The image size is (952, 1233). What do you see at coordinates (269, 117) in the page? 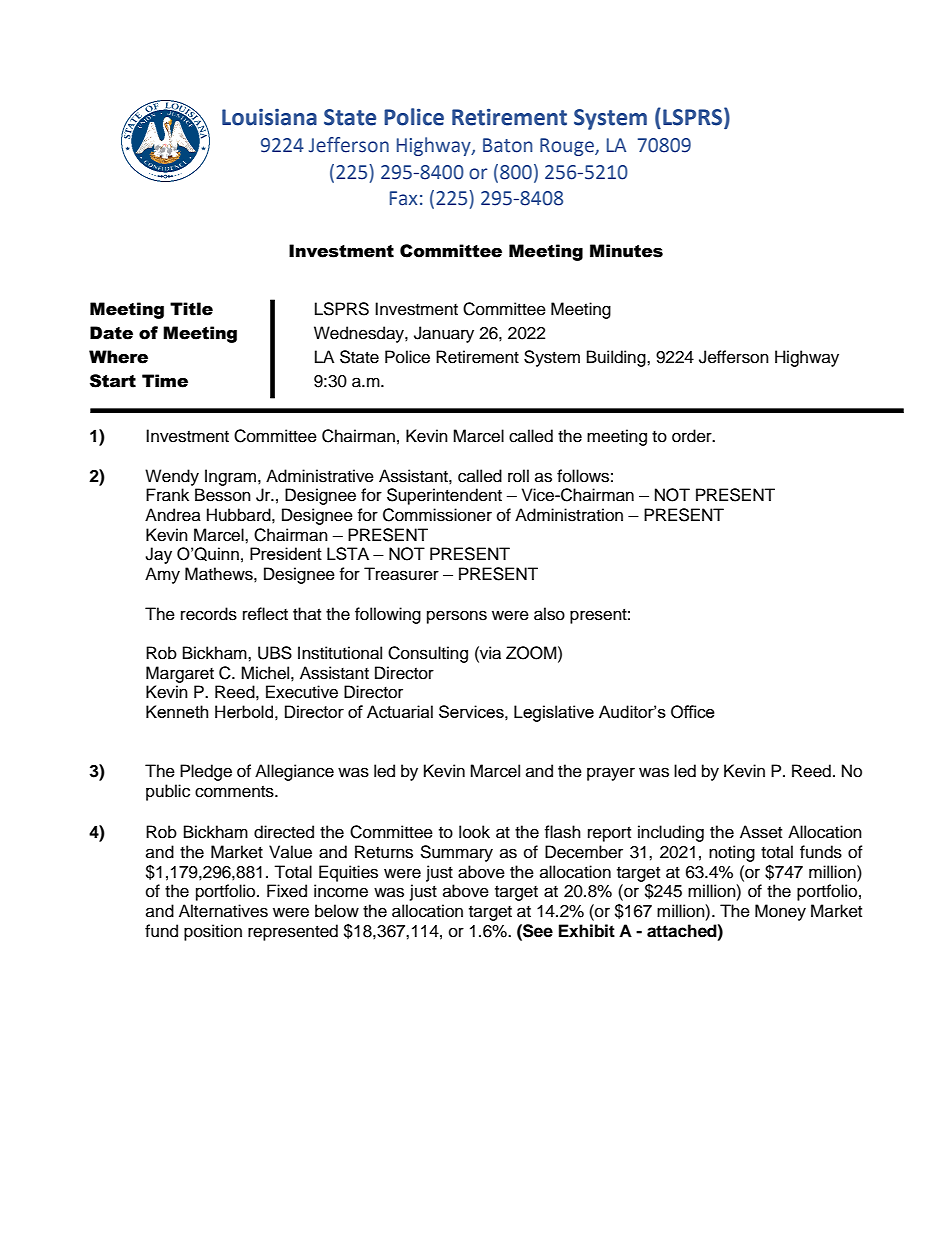
I see `Louisiana` at bounding box center [269, 117].
